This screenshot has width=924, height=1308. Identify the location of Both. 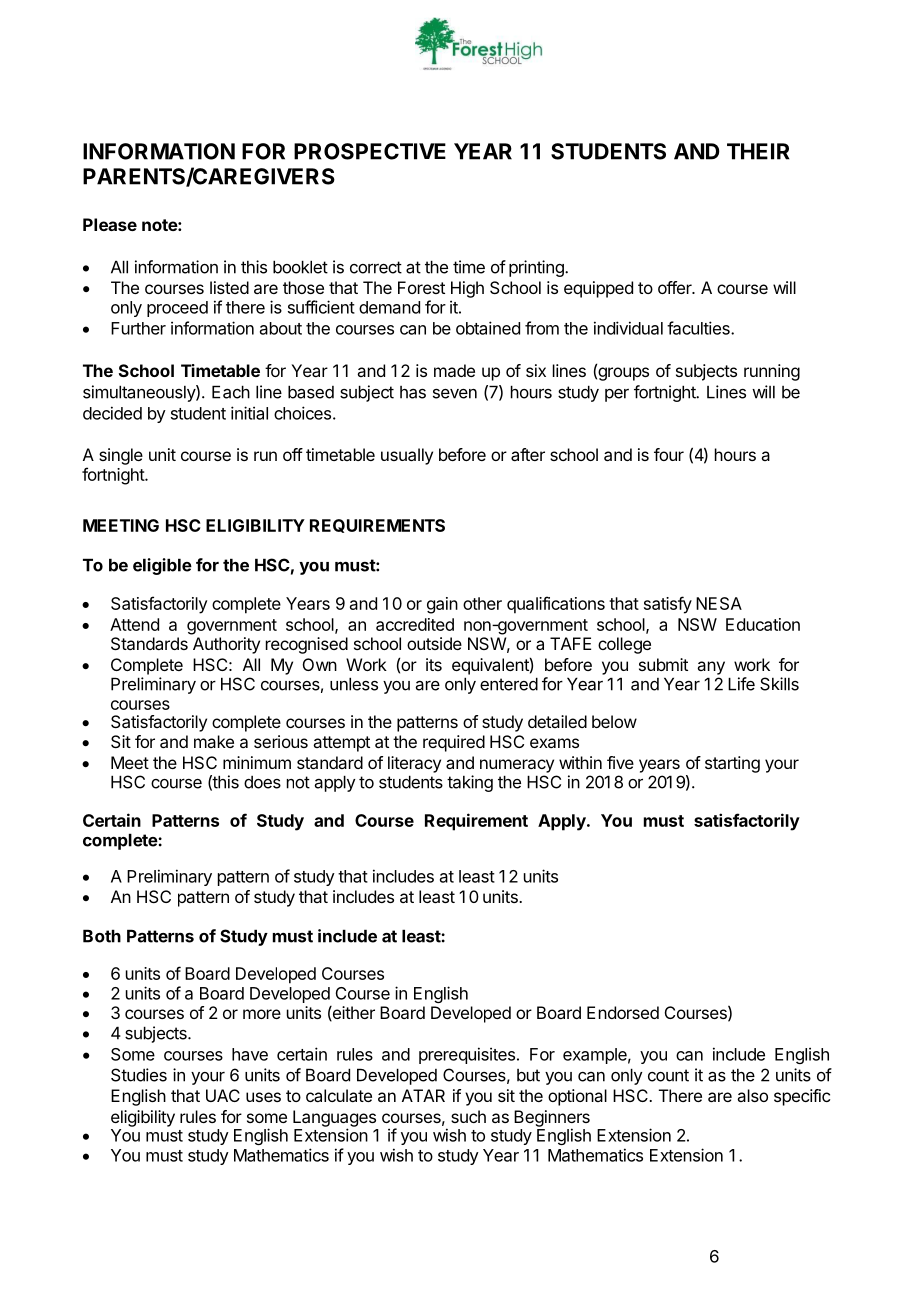
(102, 936).
